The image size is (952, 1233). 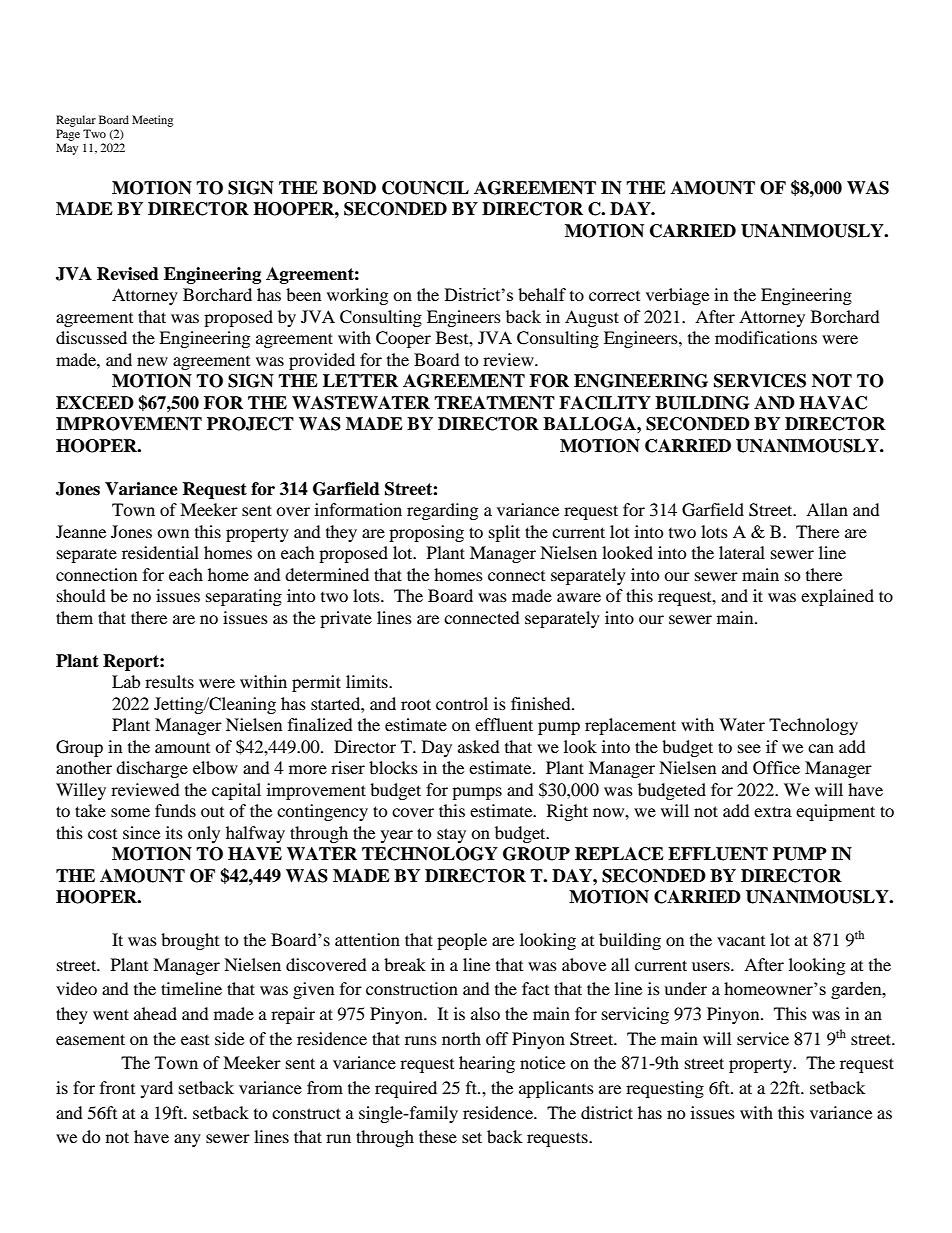 What do you see at coordinates (442, 511) in the screenshot?
I see `regarding` at bounding box center [442, 511].
